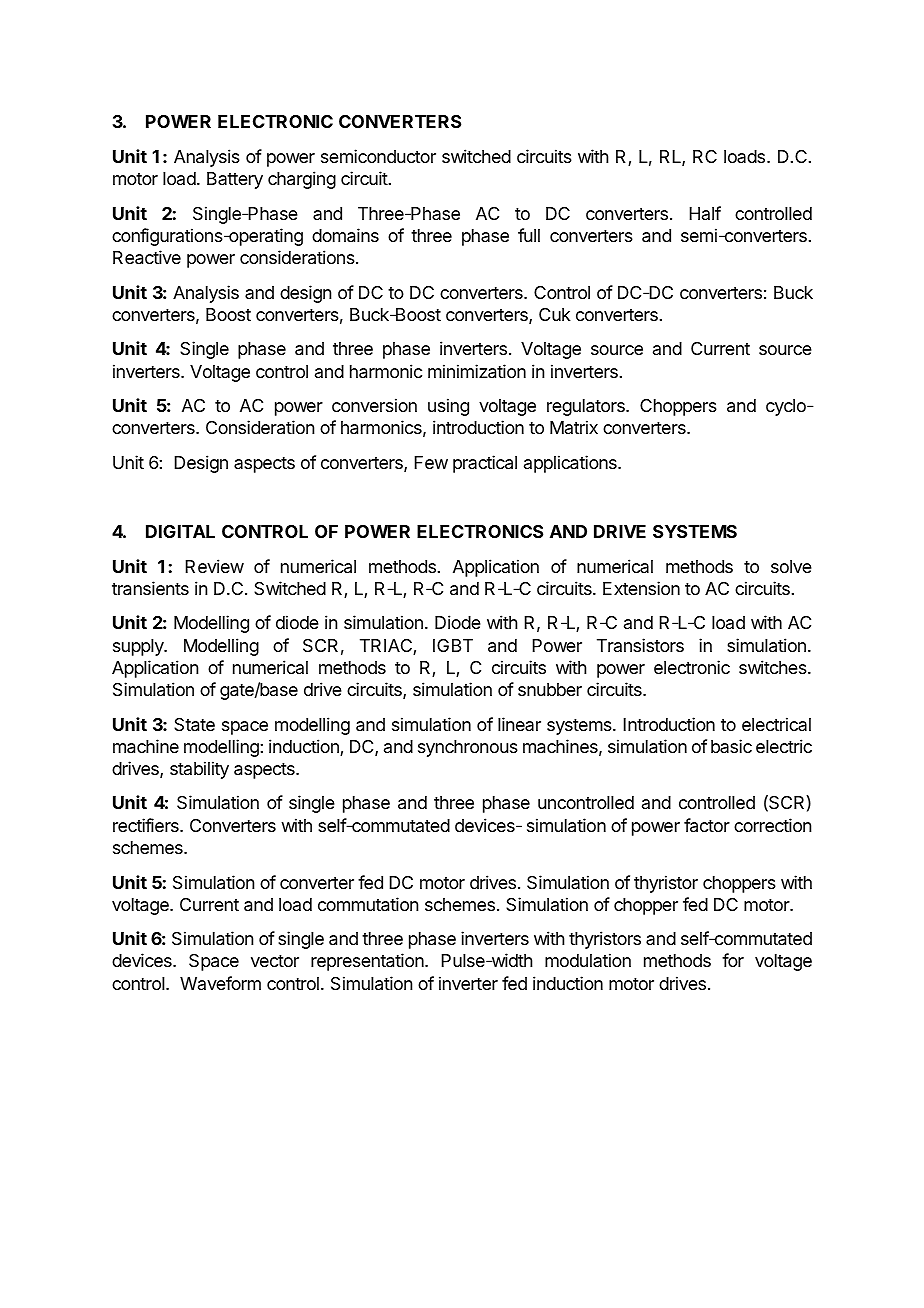 This screenshot has height=1308, width=924. What do you see at coordinates (705, 213) in the screenshot?
I see `Half` at bounding box center [705, 213].
